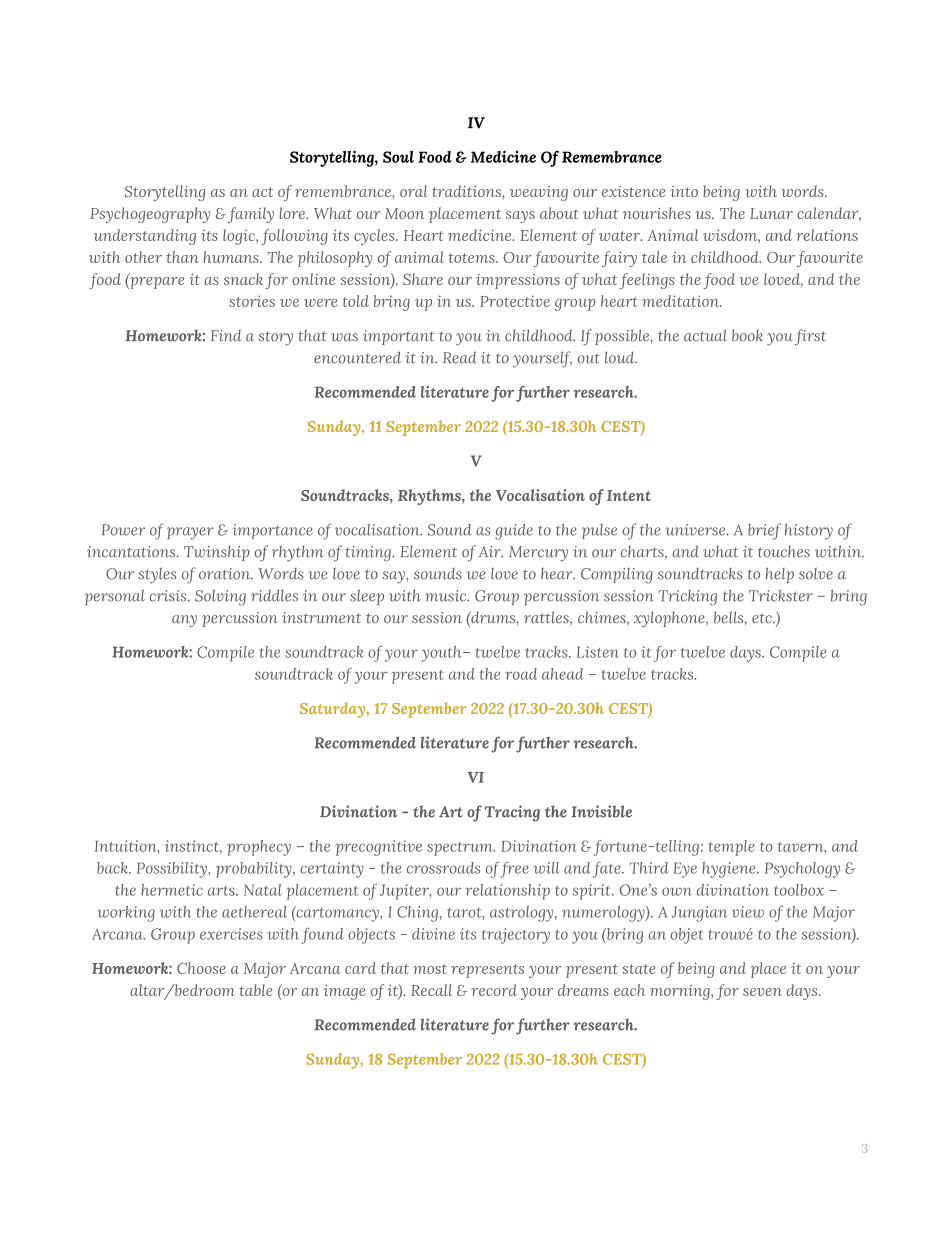 This screenshot has width=952, height=1233. I want to click on oration, so click(226, 574).
